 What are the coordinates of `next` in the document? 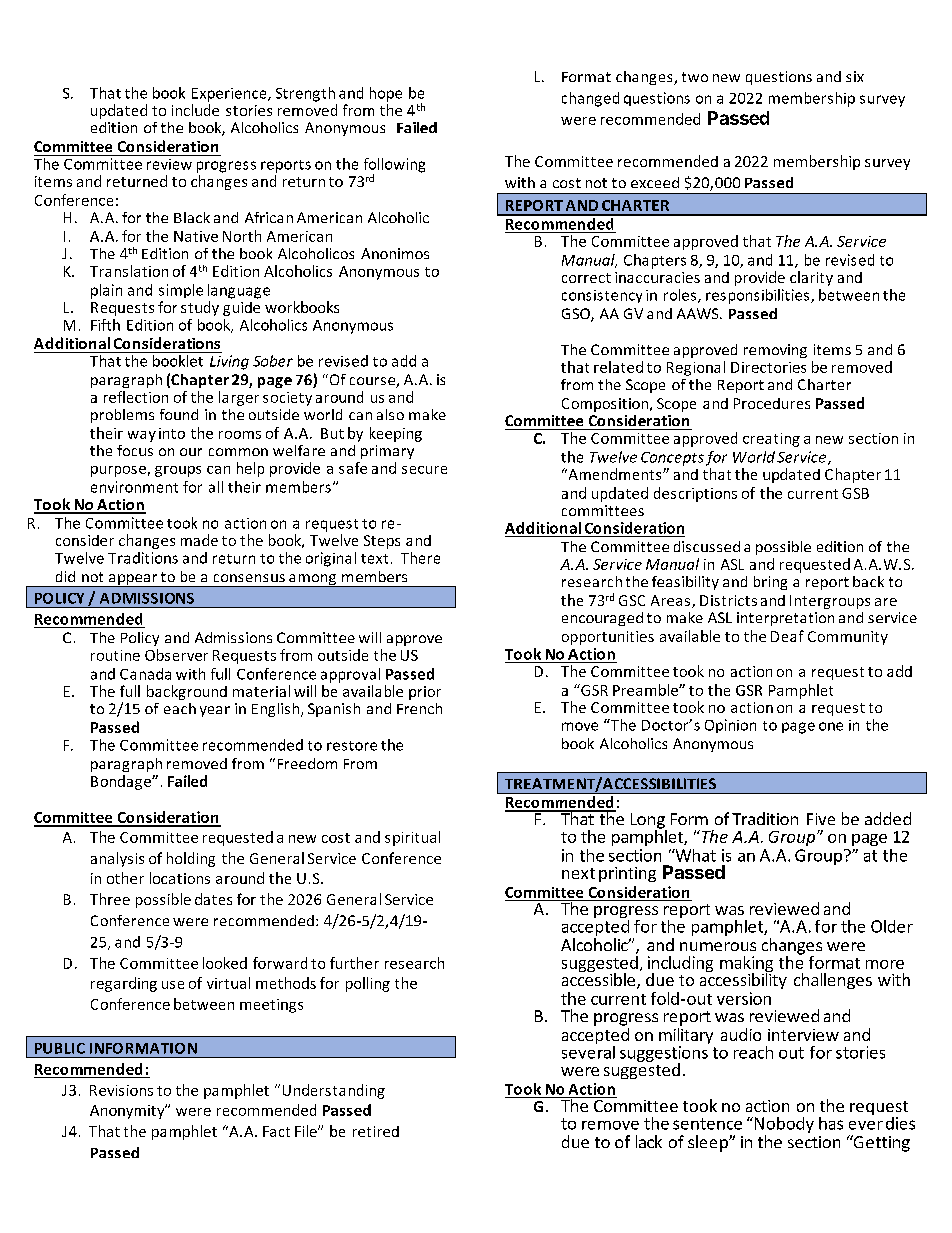 It's located at (578, 873).
